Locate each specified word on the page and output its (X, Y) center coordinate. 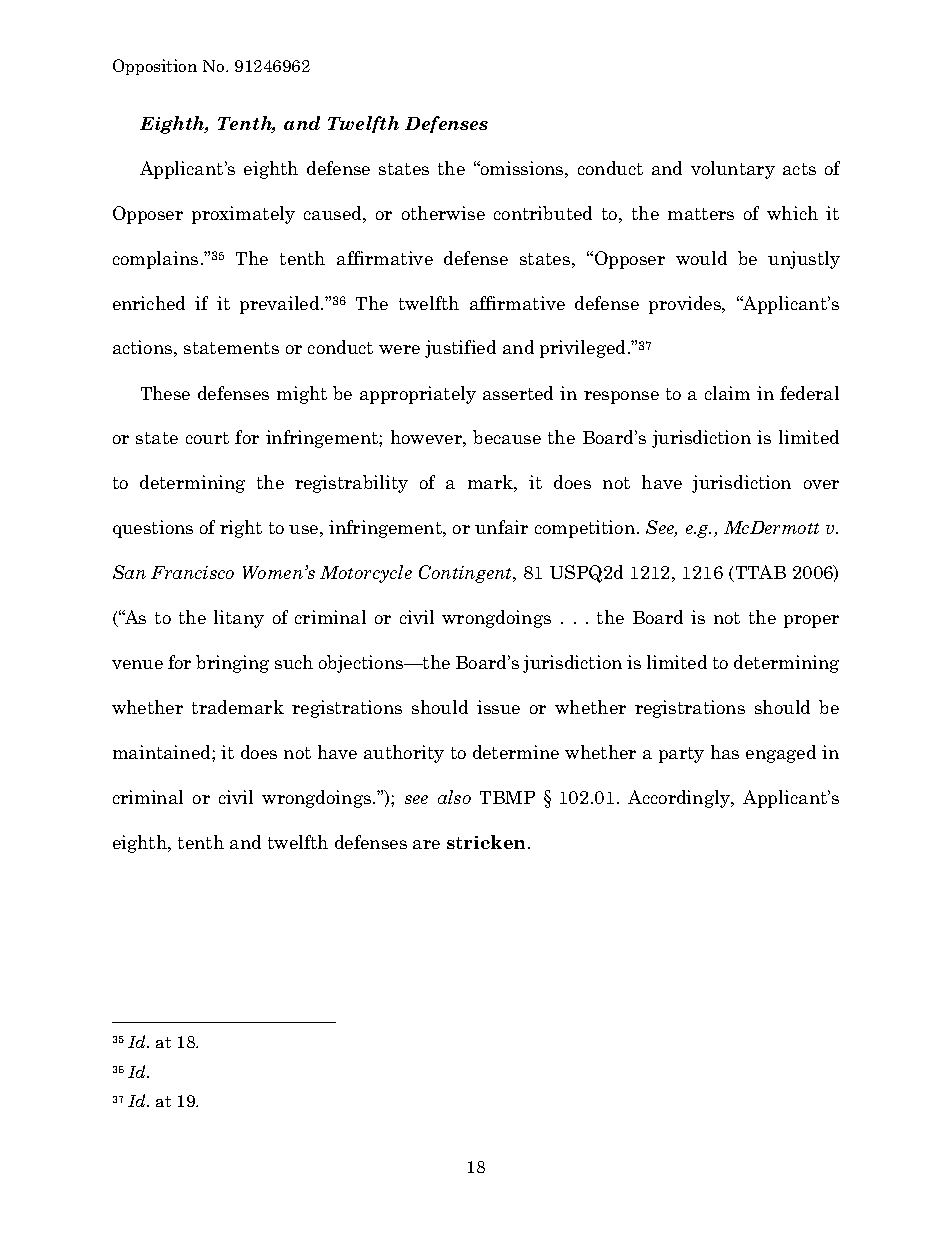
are (426, 844)
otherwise (443, 213)
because (507, 437)
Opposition (155, 67)
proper (811, 621)
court (207, 438)
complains (155, 260)
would (701, 258)
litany (239, 619)
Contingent (467, 574)
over (821, 484)
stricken (486, 842)
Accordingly (680, 799)
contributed (543, 213)
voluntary (733, 170)
